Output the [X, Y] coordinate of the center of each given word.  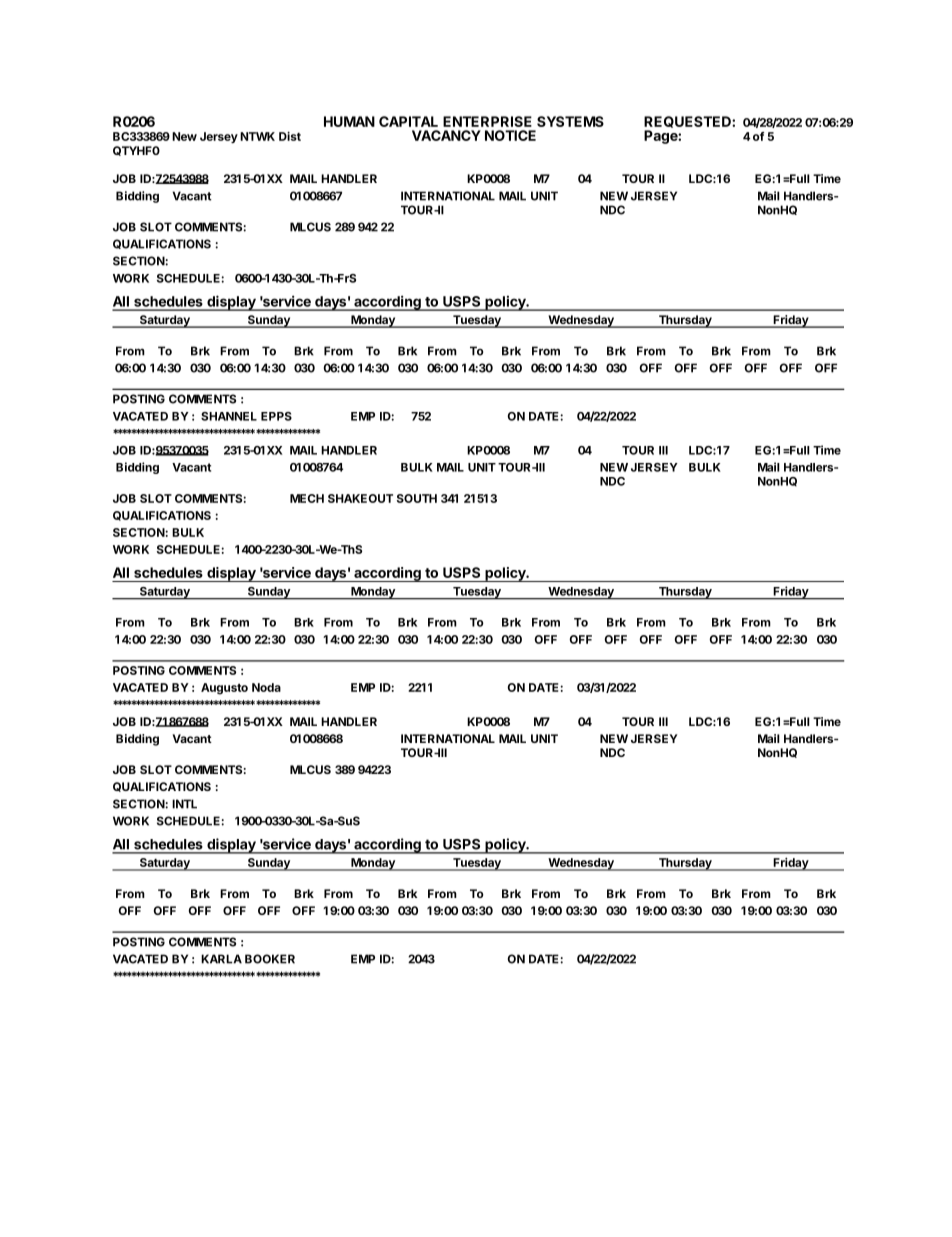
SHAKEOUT [360, 498]
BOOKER [270, 959]
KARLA [221, 959]
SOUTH [417, 498]
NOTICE [510, 135]
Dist [290, 136]
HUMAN [349, 121]
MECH [307, 498]
